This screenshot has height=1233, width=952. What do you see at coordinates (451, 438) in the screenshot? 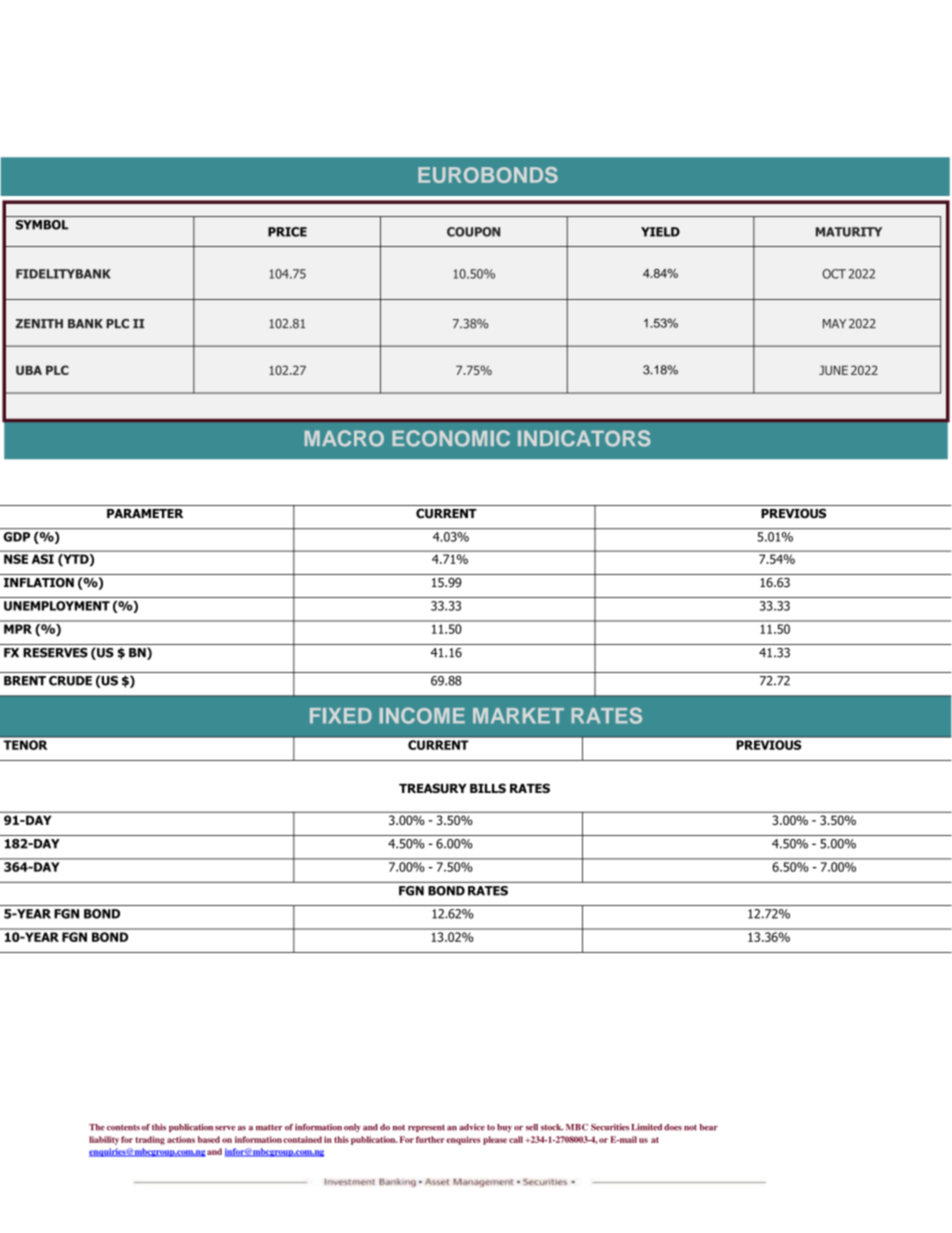
I see `ECONOMIC` at bounding box center [451, 438].
